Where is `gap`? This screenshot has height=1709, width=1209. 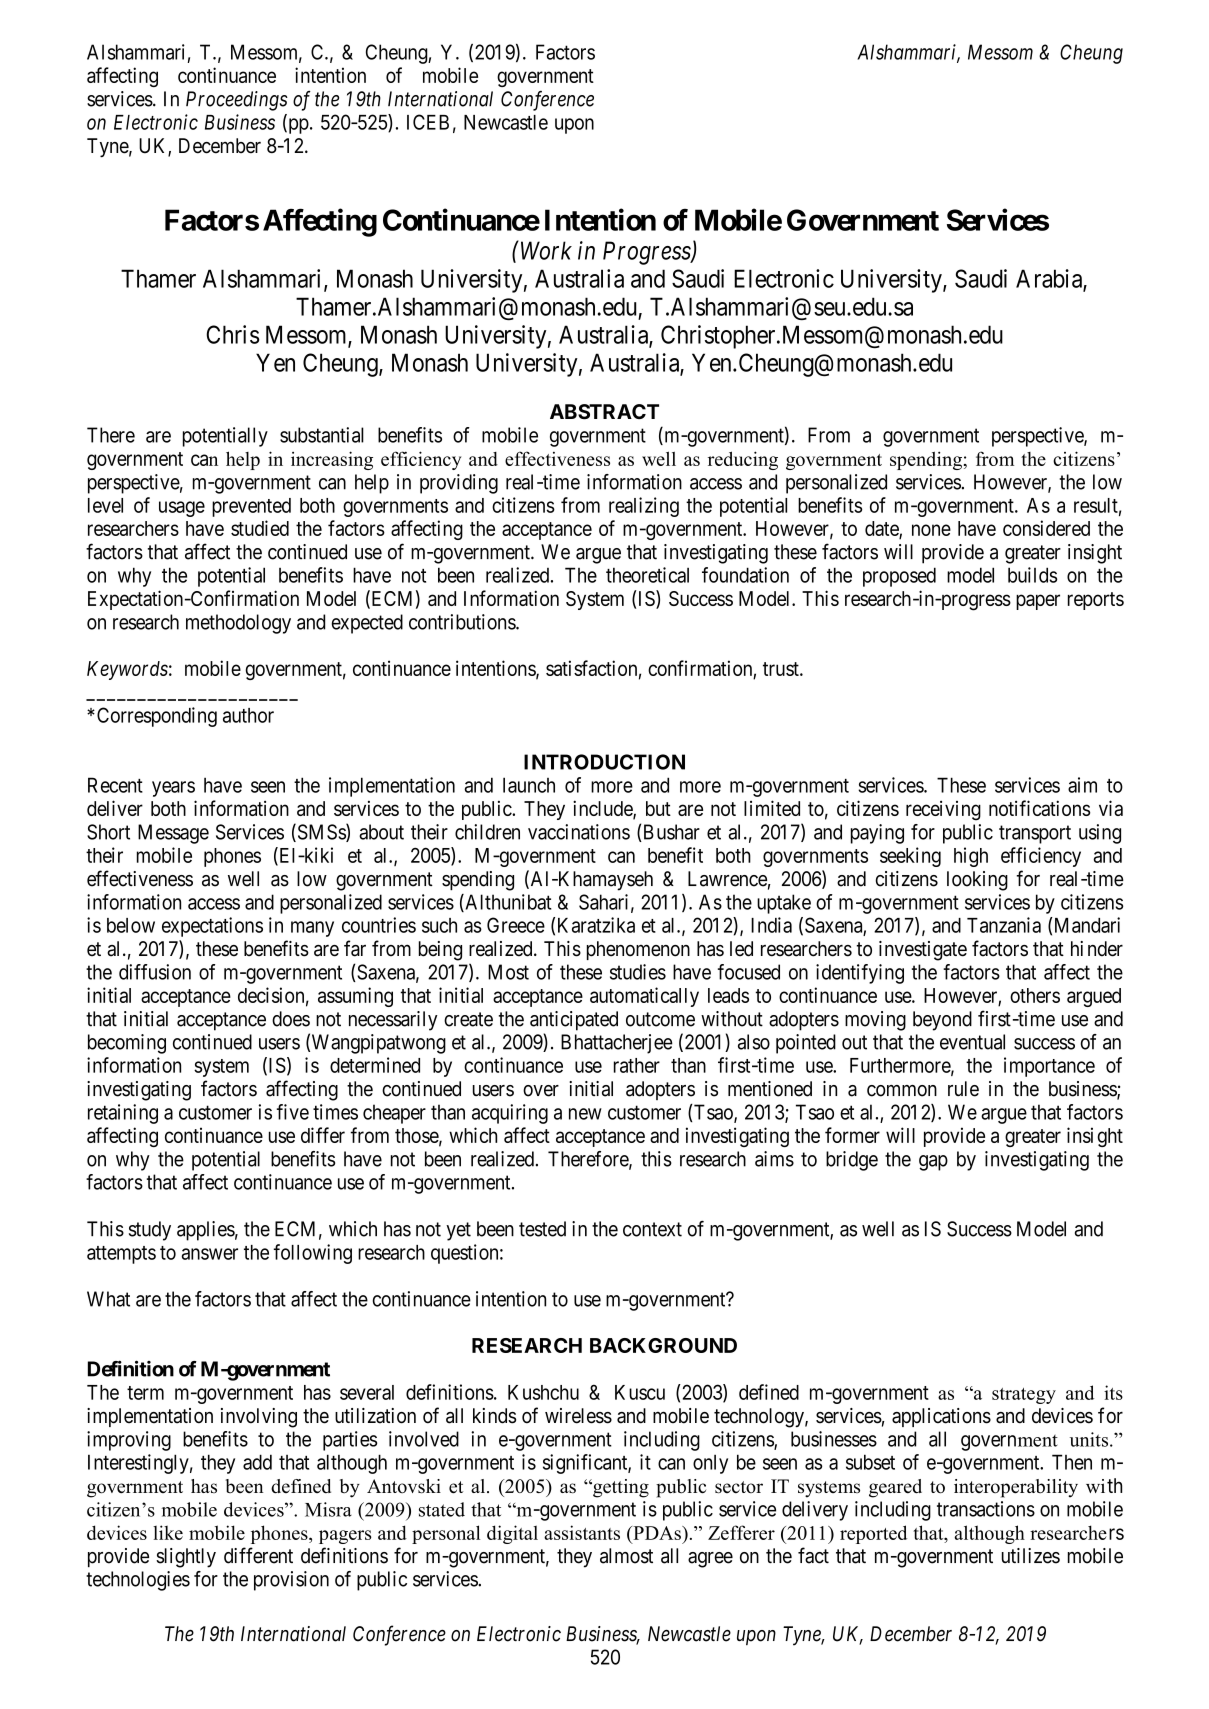
gap is located at coordinates (933, 1163).
